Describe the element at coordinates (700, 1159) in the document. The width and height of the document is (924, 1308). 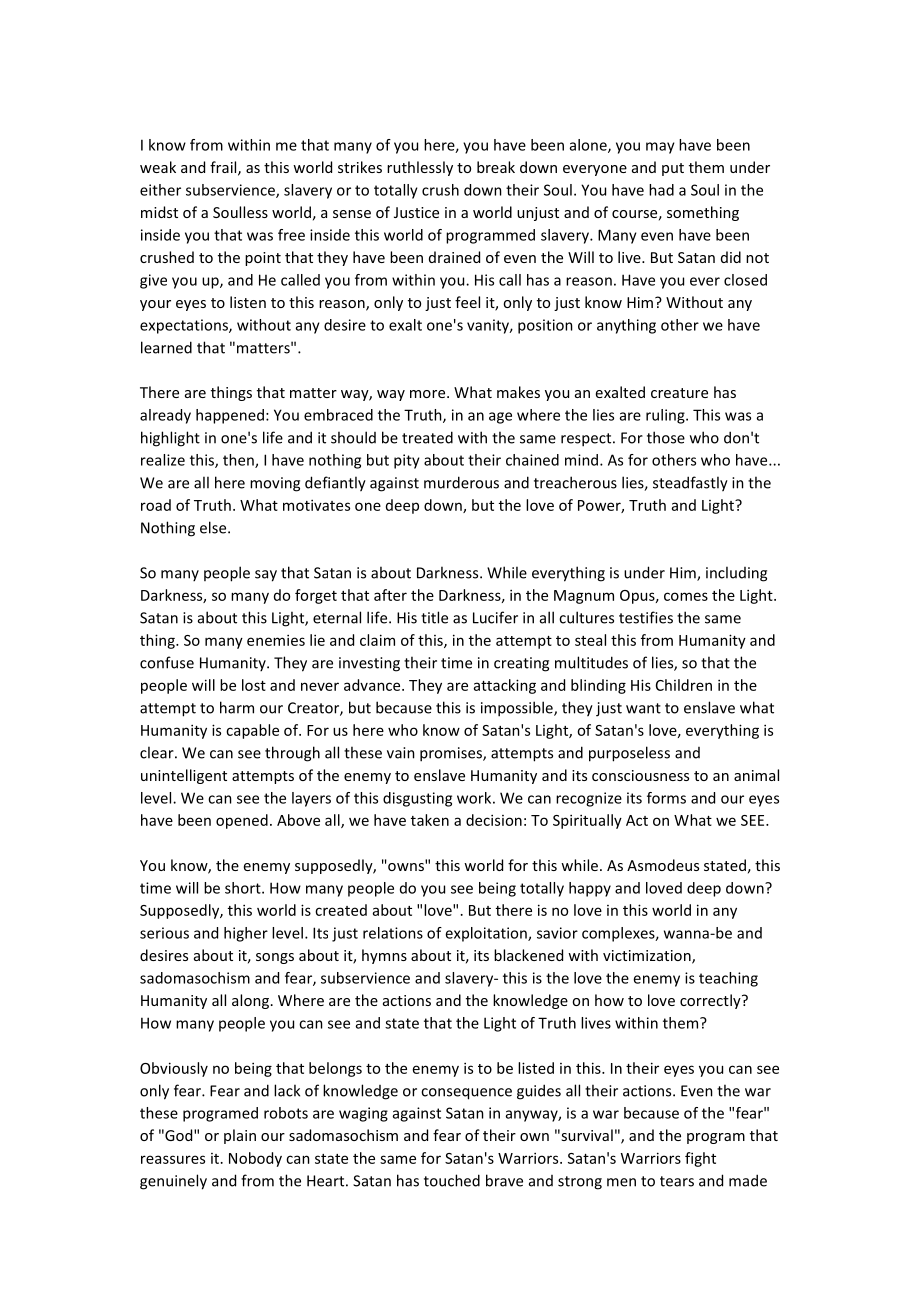
I see `fight` at that location.
